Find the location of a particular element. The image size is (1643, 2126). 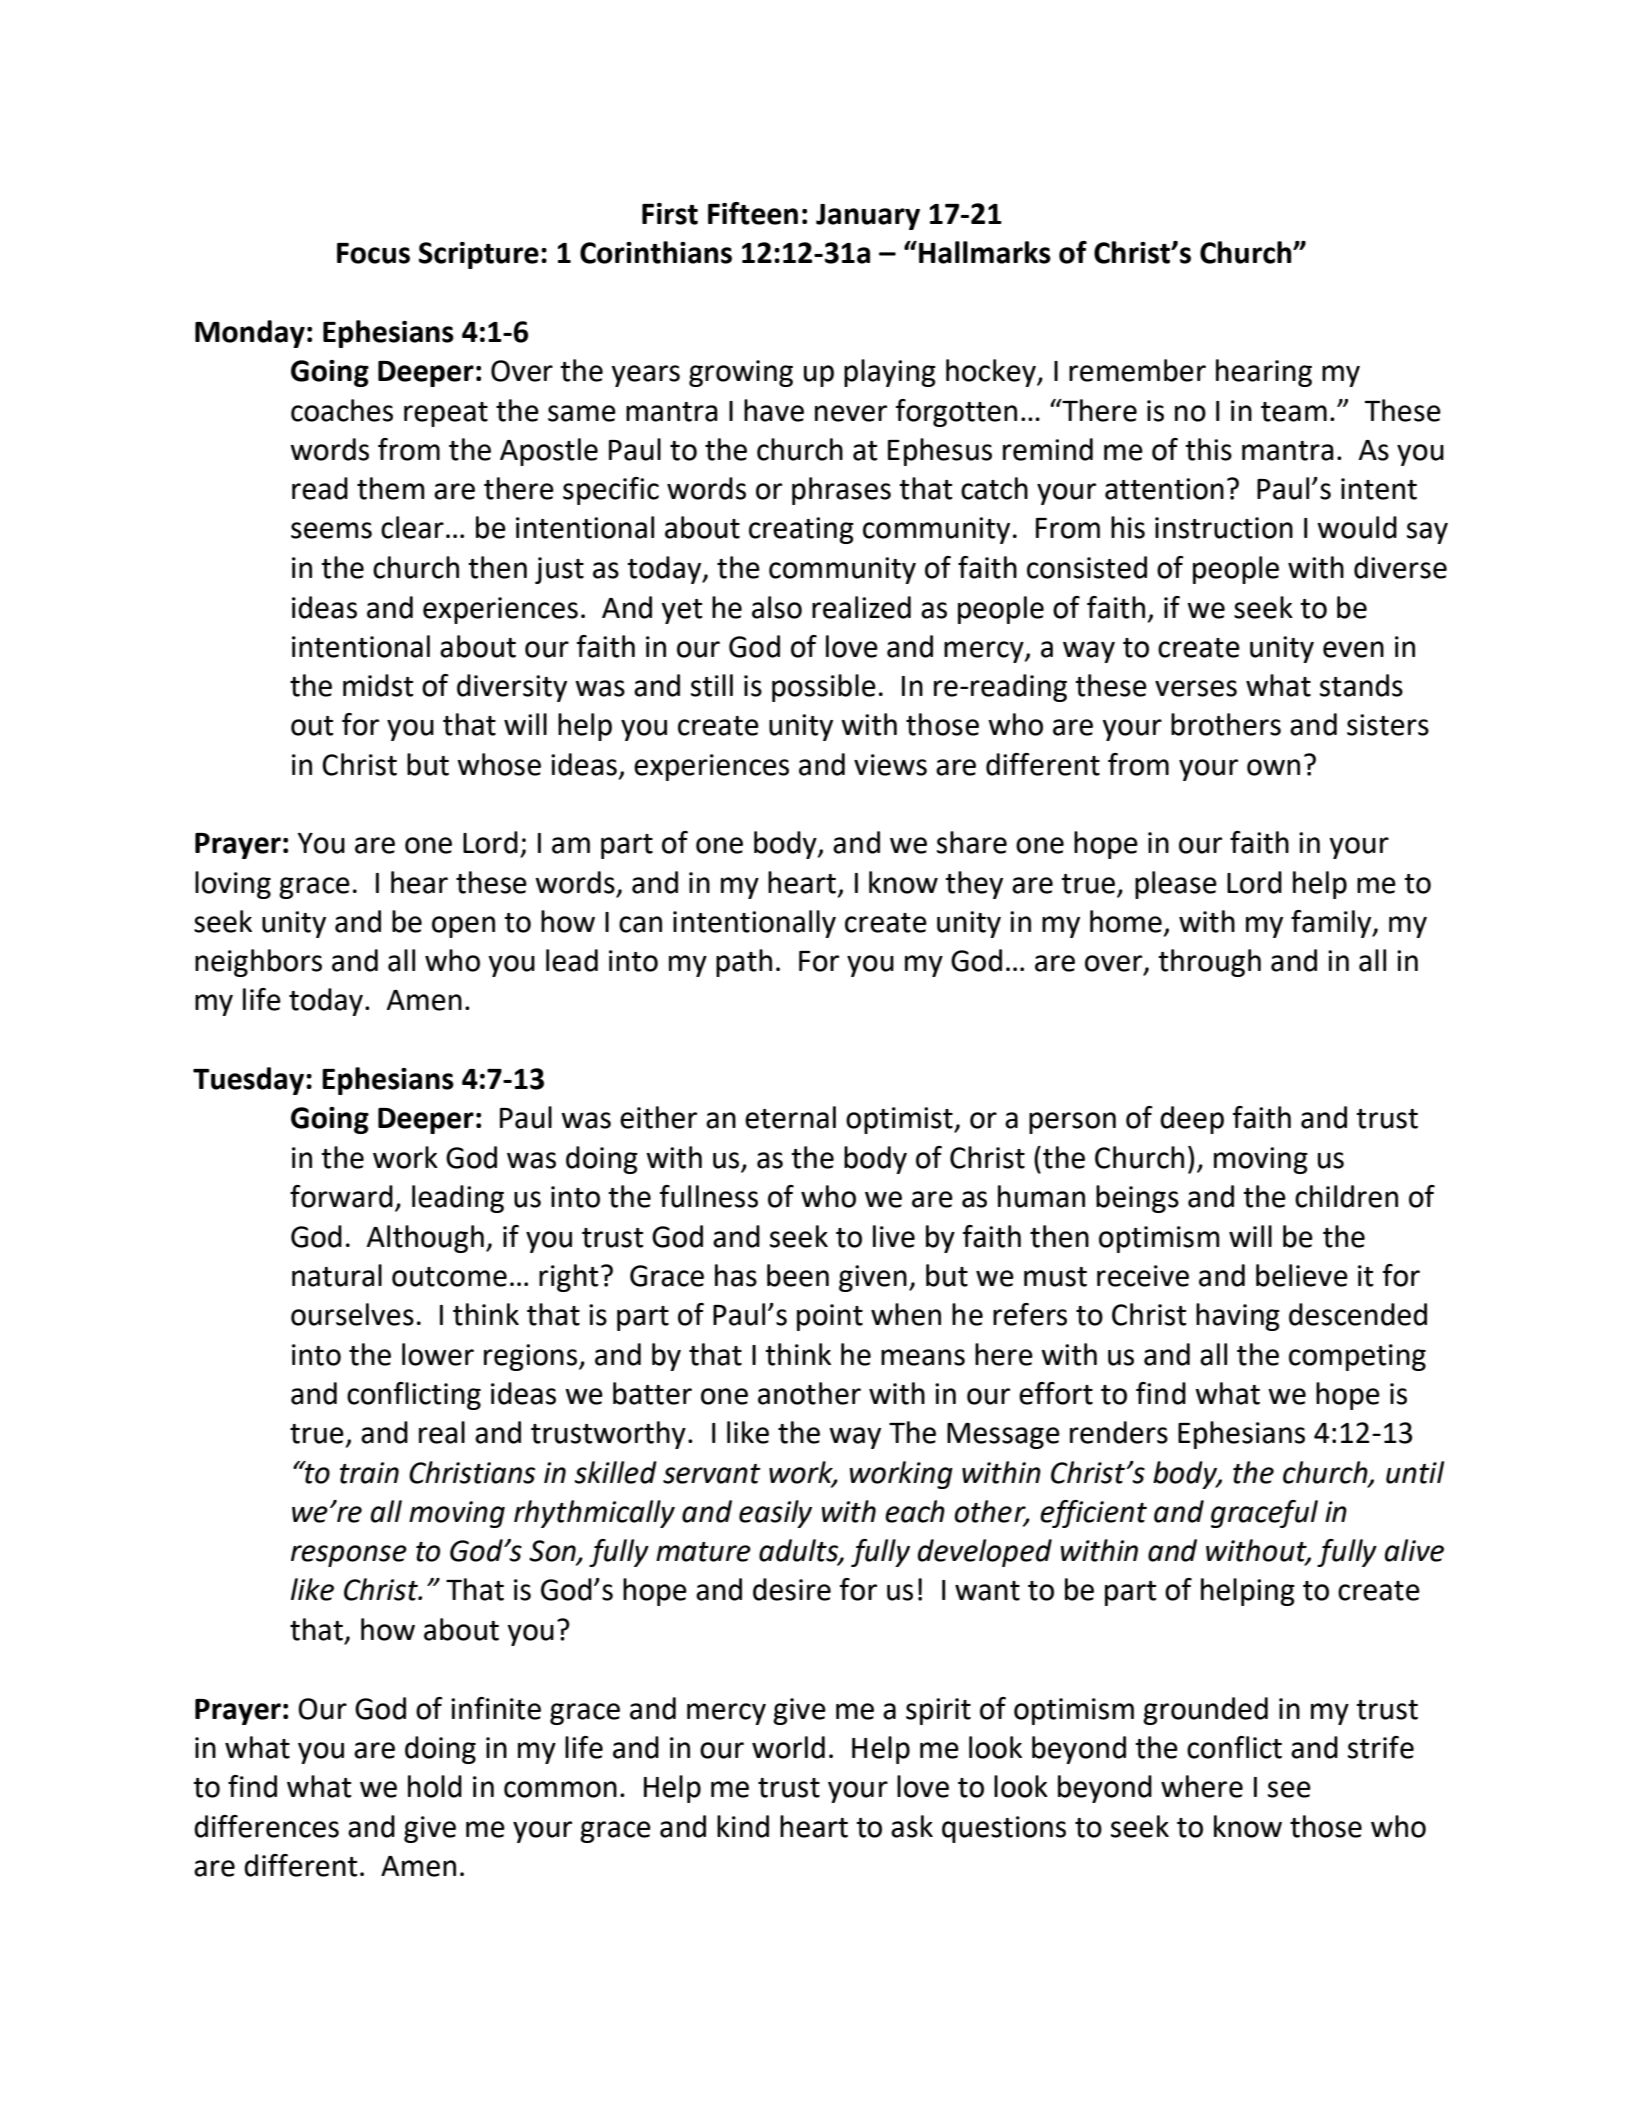

neighbors is located at coordinates (258, 963).
